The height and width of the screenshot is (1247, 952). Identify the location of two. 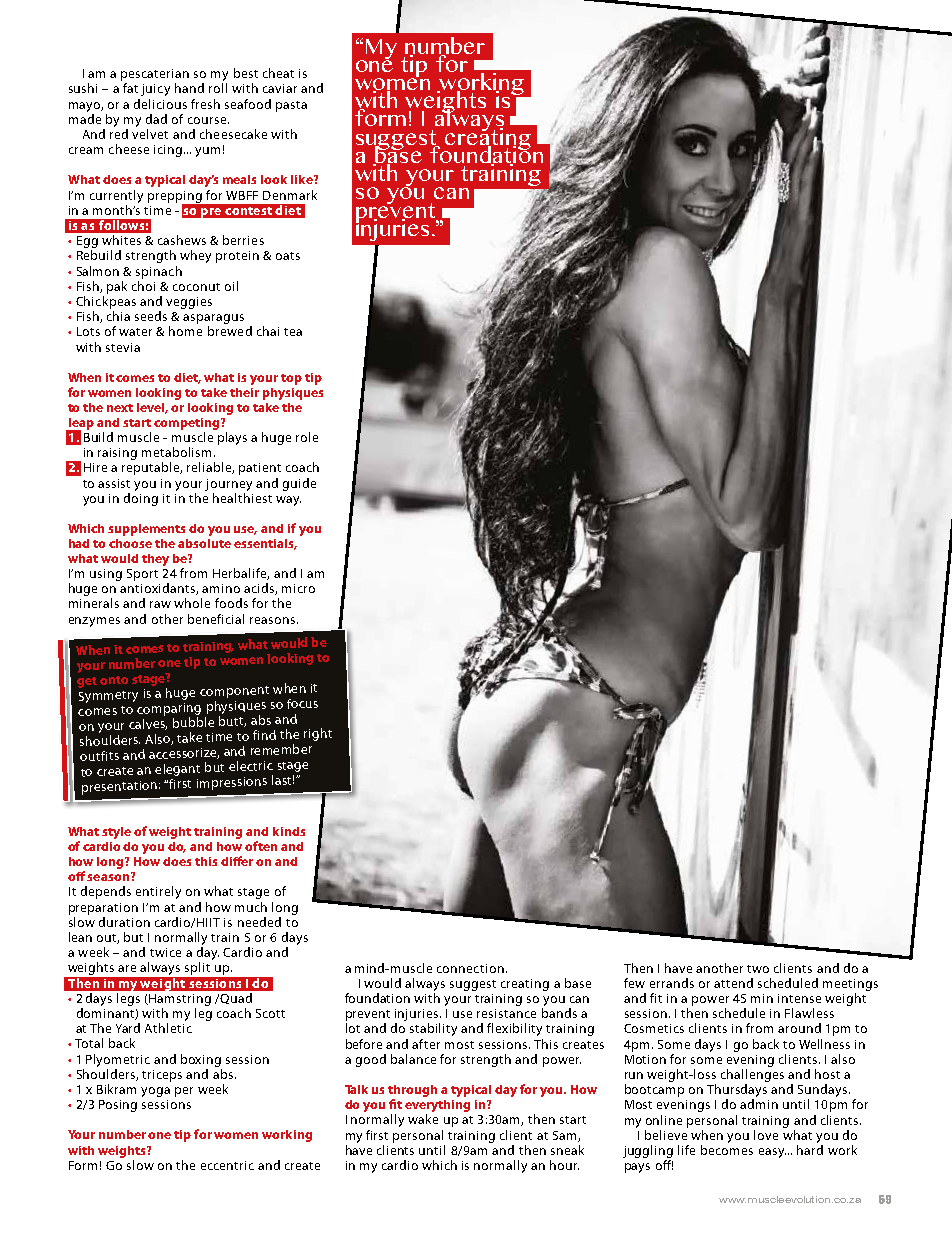
(758, 969).
